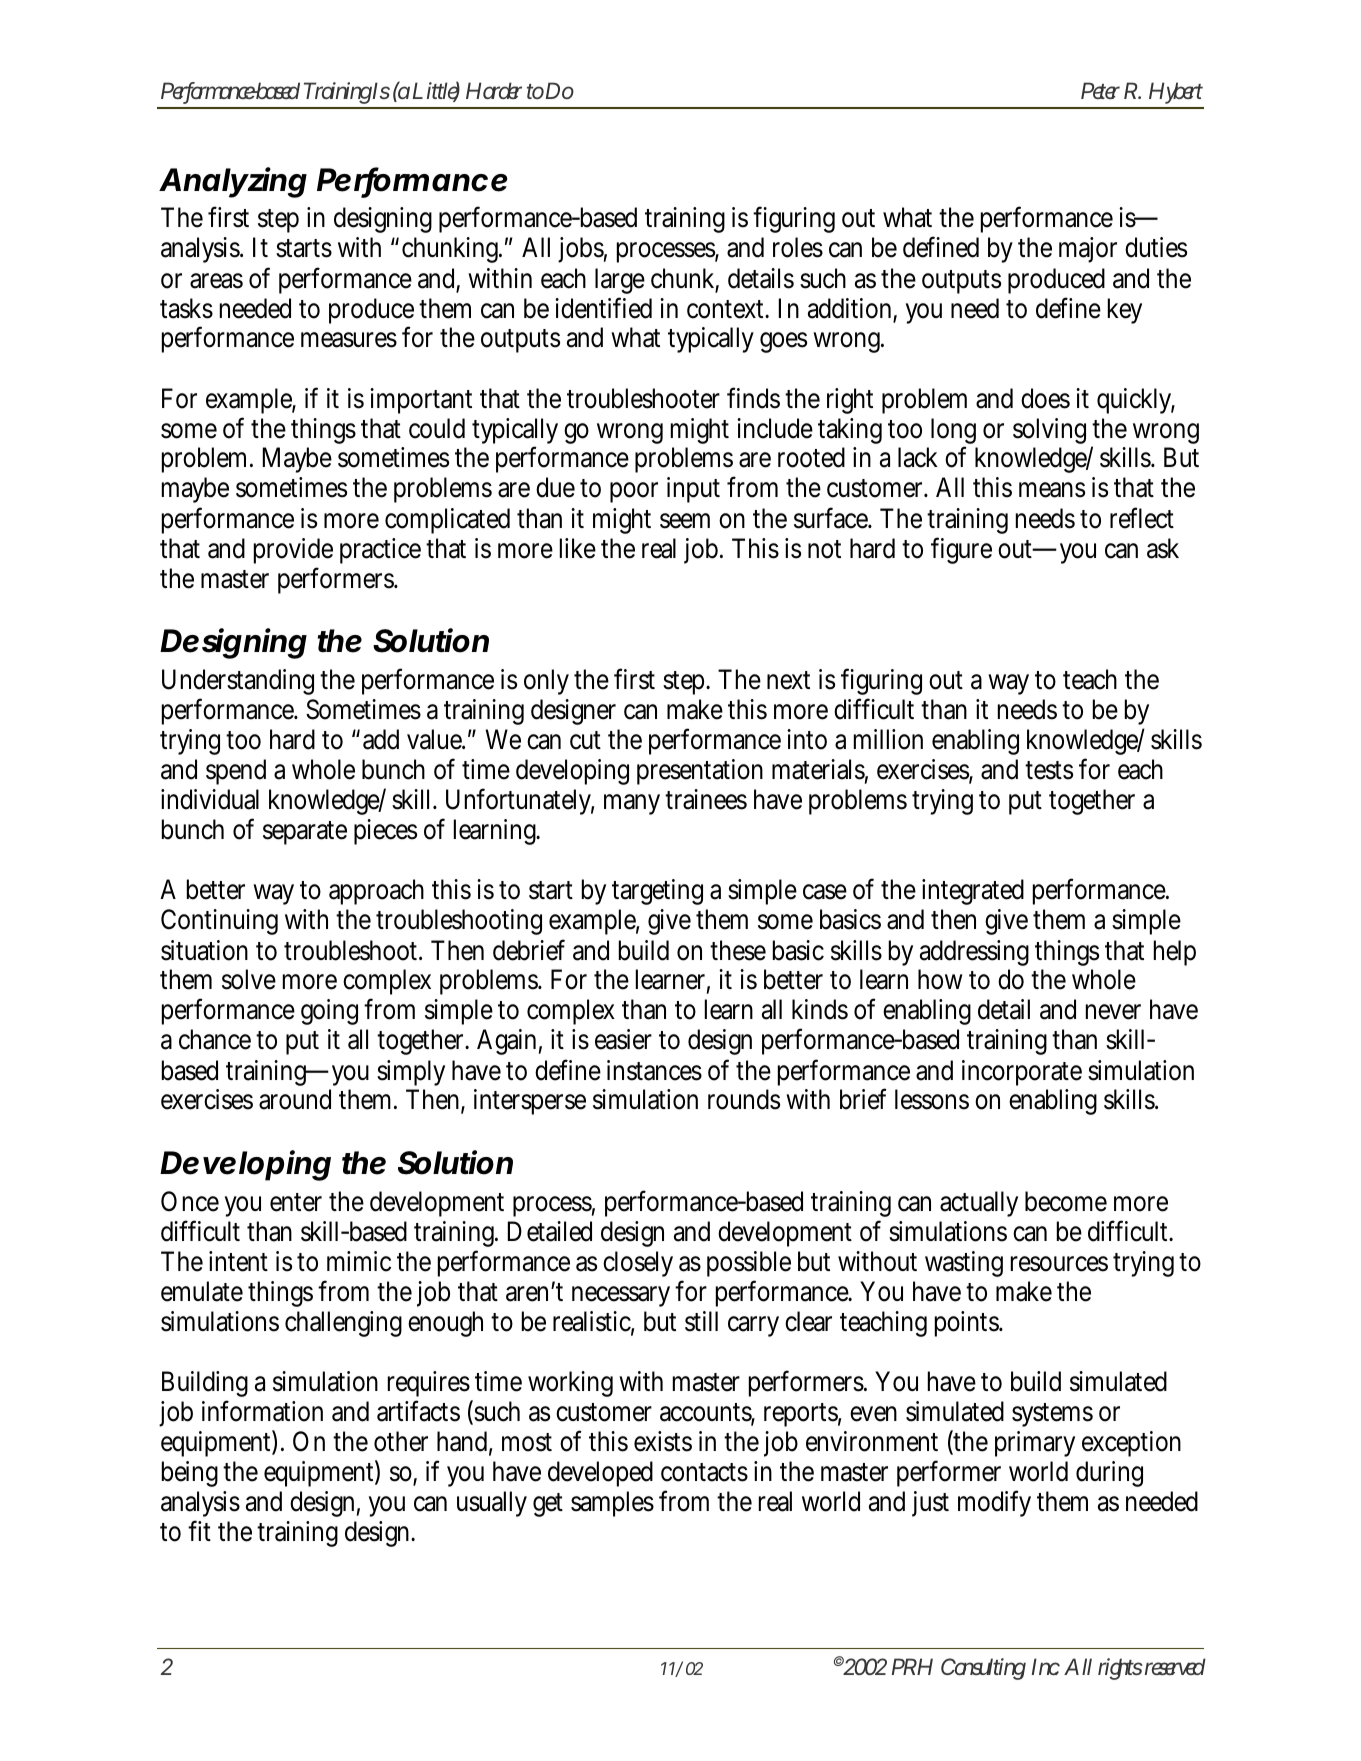 The image size is (1361, 1761). What do you see at coordinates (305, 833) in the image?
I see `separate` at bounding box center [305, 833].
